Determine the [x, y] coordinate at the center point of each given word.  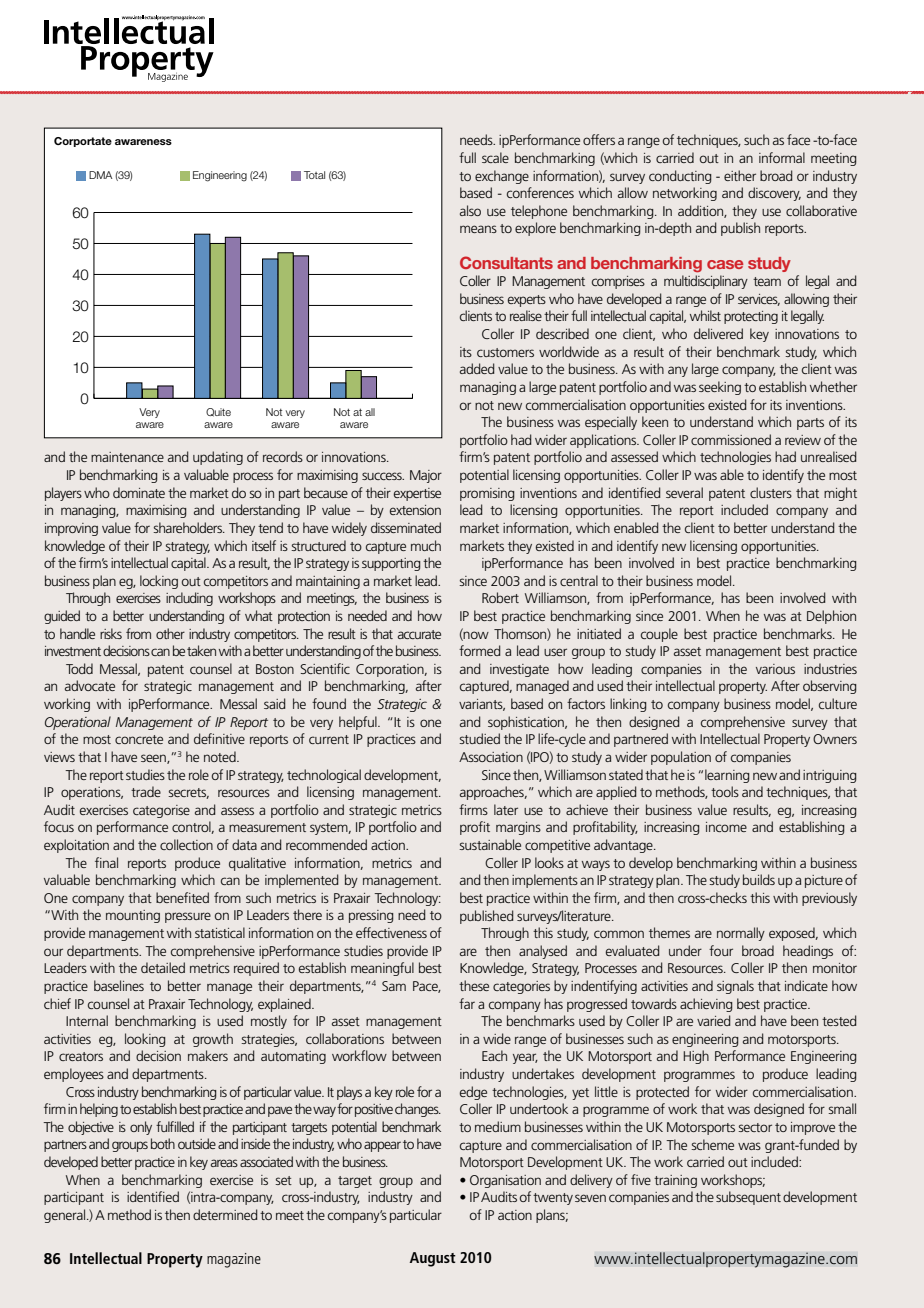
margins [518, 828]
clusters [771, 492]
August [433, 1259]
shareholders [188, 527]
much [426, 545]
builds [759, 879]
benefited [182, 897]
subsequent [748, 1198]
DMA [101, 175]
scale [495, 157]
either [740, 175]
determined [225, 1214]
